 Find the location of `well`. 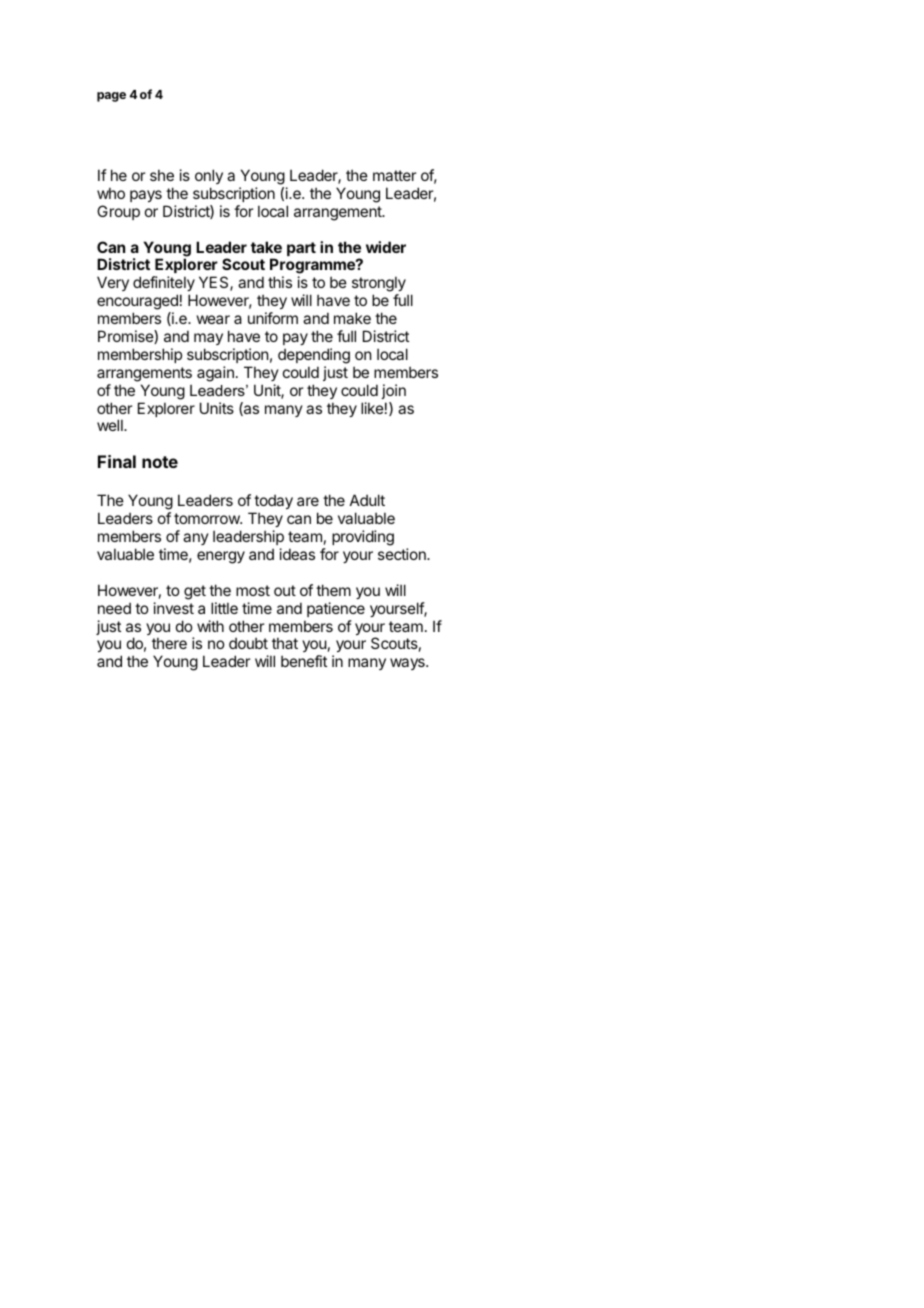

well is located at coordinates (111, 425).
